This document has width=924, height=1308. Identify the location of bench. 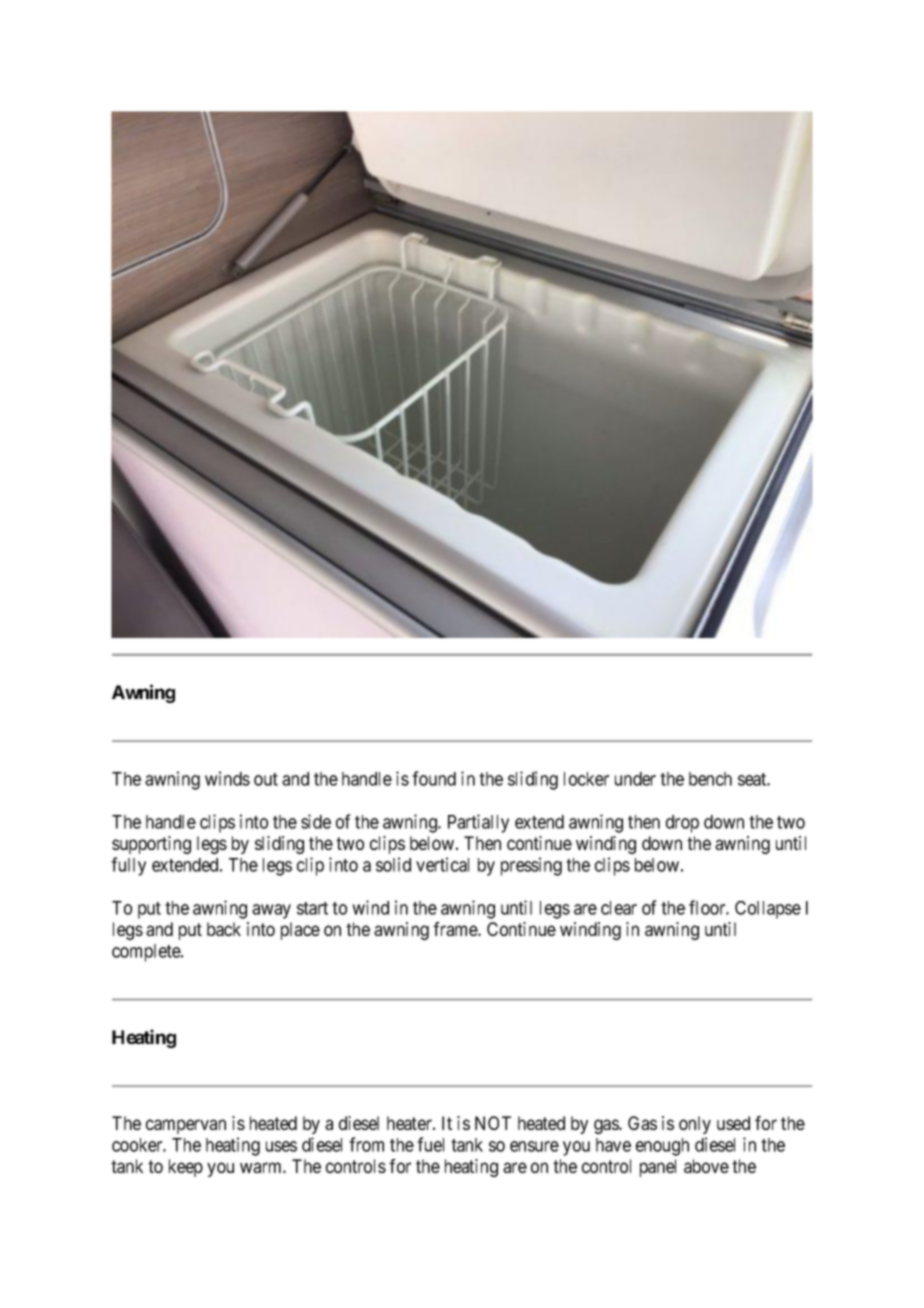
(710, 779).
